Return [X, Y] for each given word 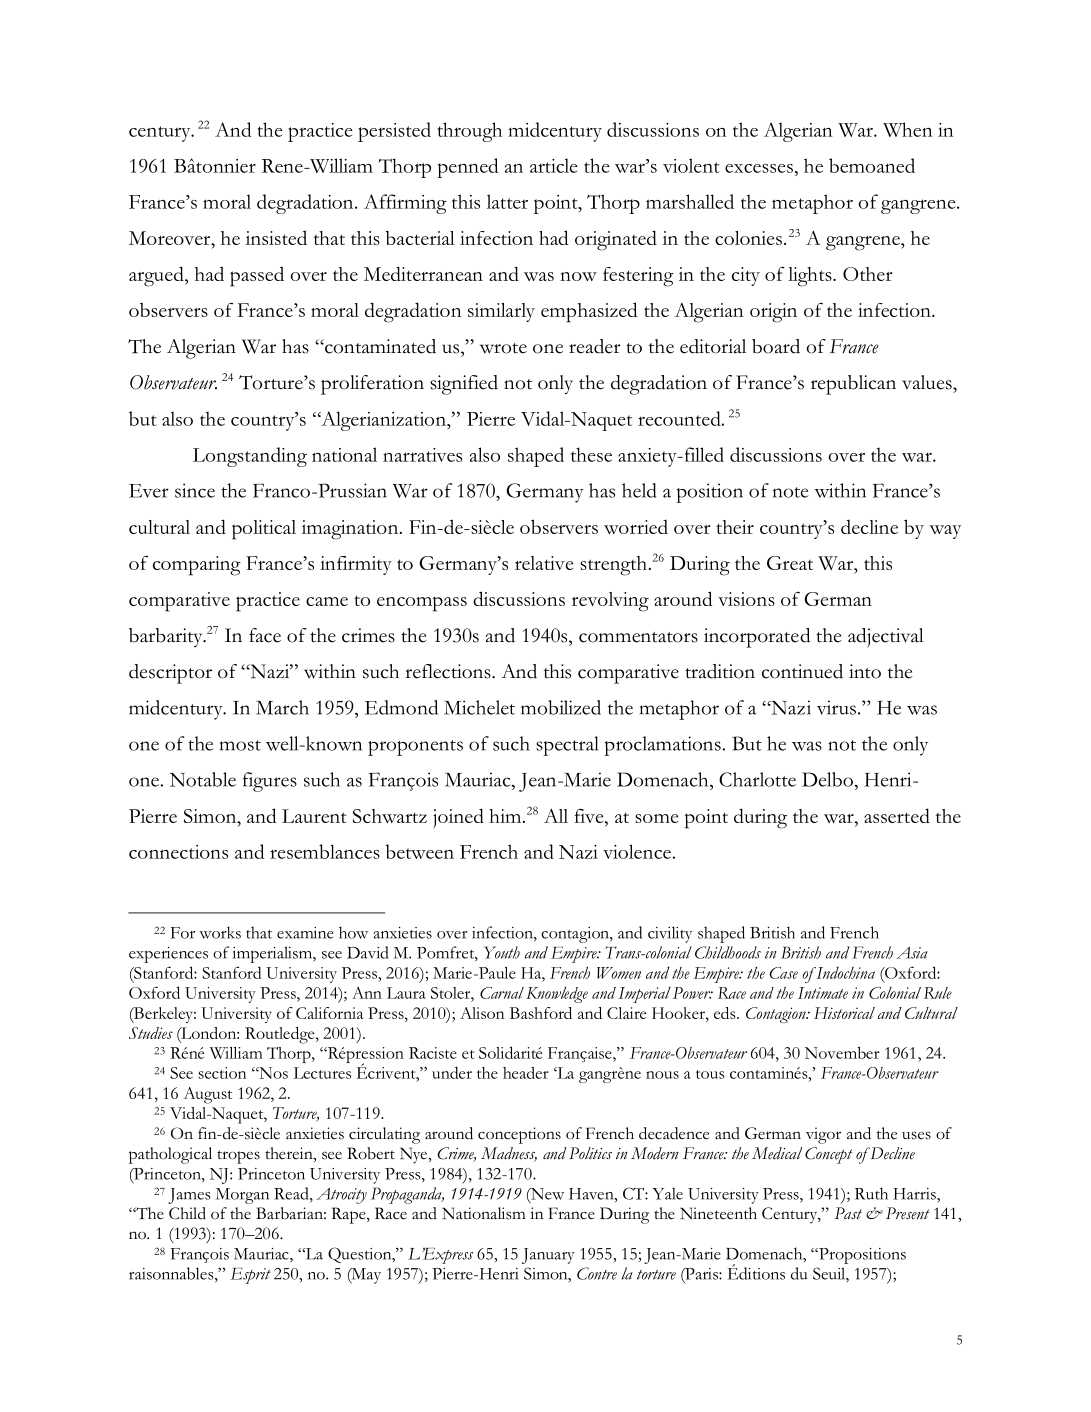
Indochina [844, 973]
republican [853, 385]
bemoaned [872, 165]
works [220, 932]
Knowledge [557, 995]
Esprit [250, 1276]
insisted [276, 237]
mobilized [561, 707]
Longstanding [250, 457]
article [554, 165]
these [591, 454]
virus [836, 707]
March [282, 707]
